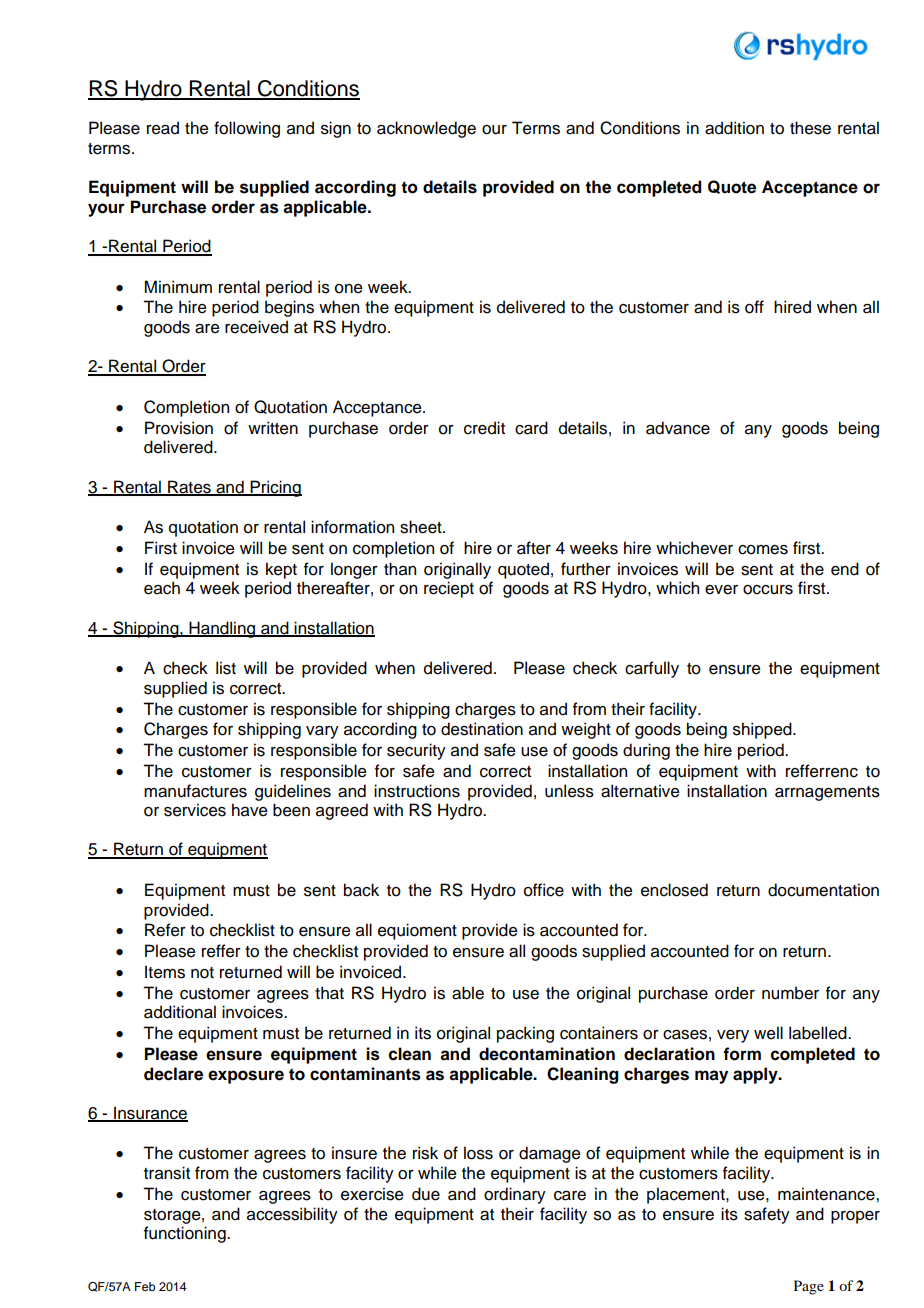  I want to click on read, so click(163, 128).
